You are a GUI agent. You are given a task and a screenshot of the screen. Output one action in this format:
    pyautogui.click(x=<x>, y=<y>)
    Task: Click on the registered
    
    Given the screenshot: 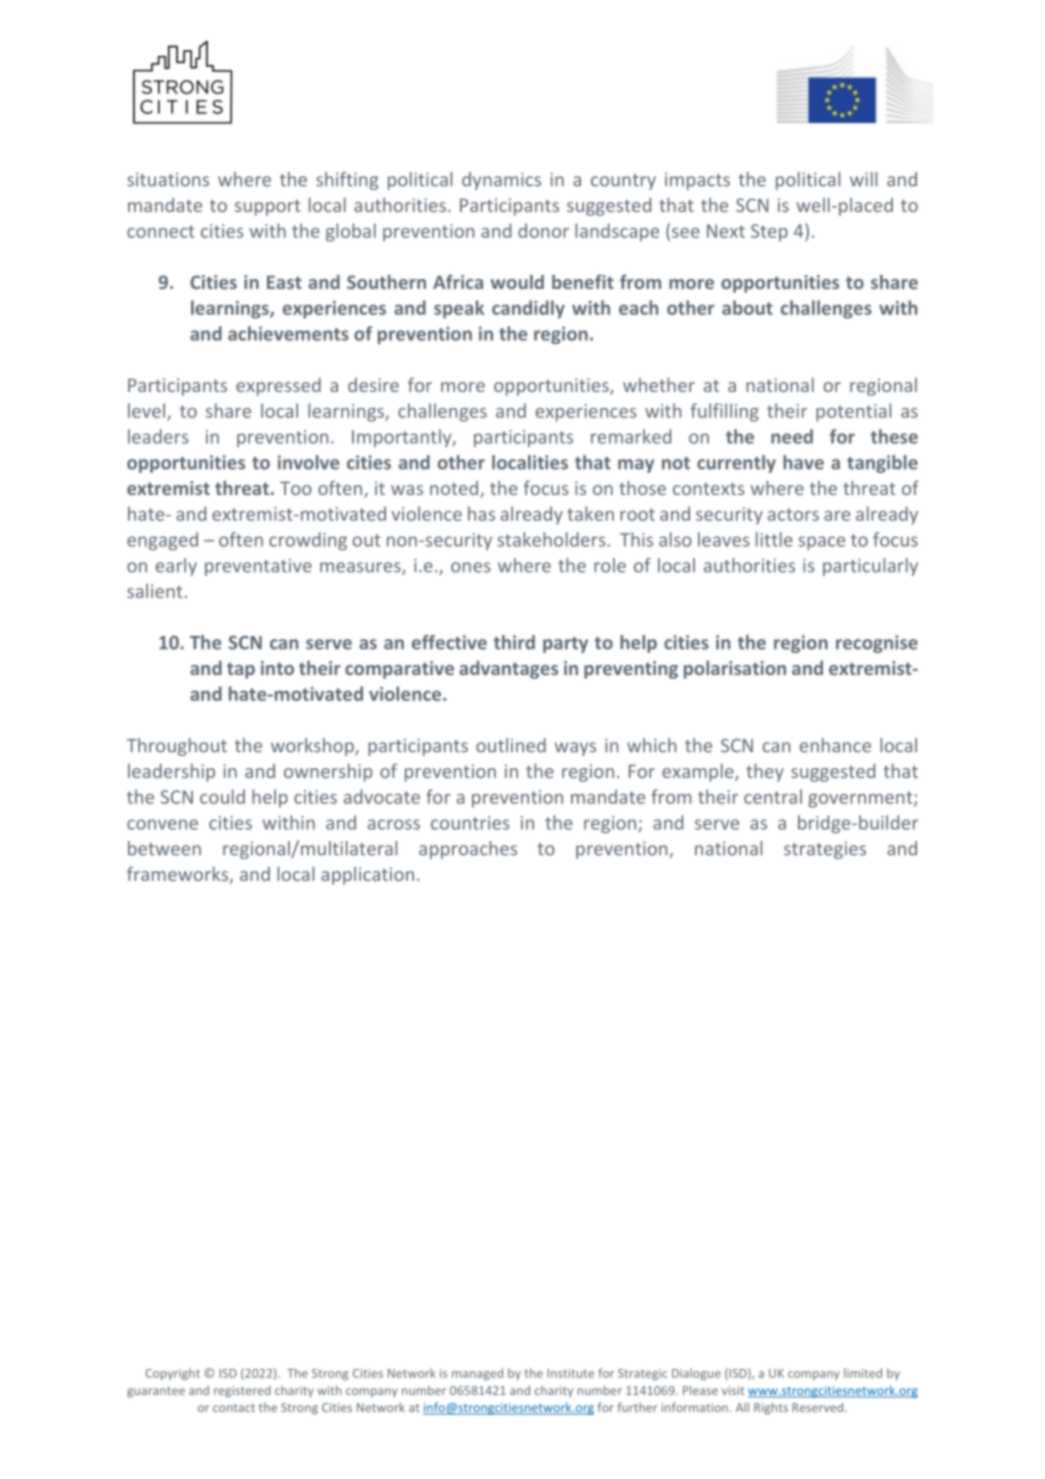 What is the action you would take?
    pyautogui.click(x=242, y=1391)
